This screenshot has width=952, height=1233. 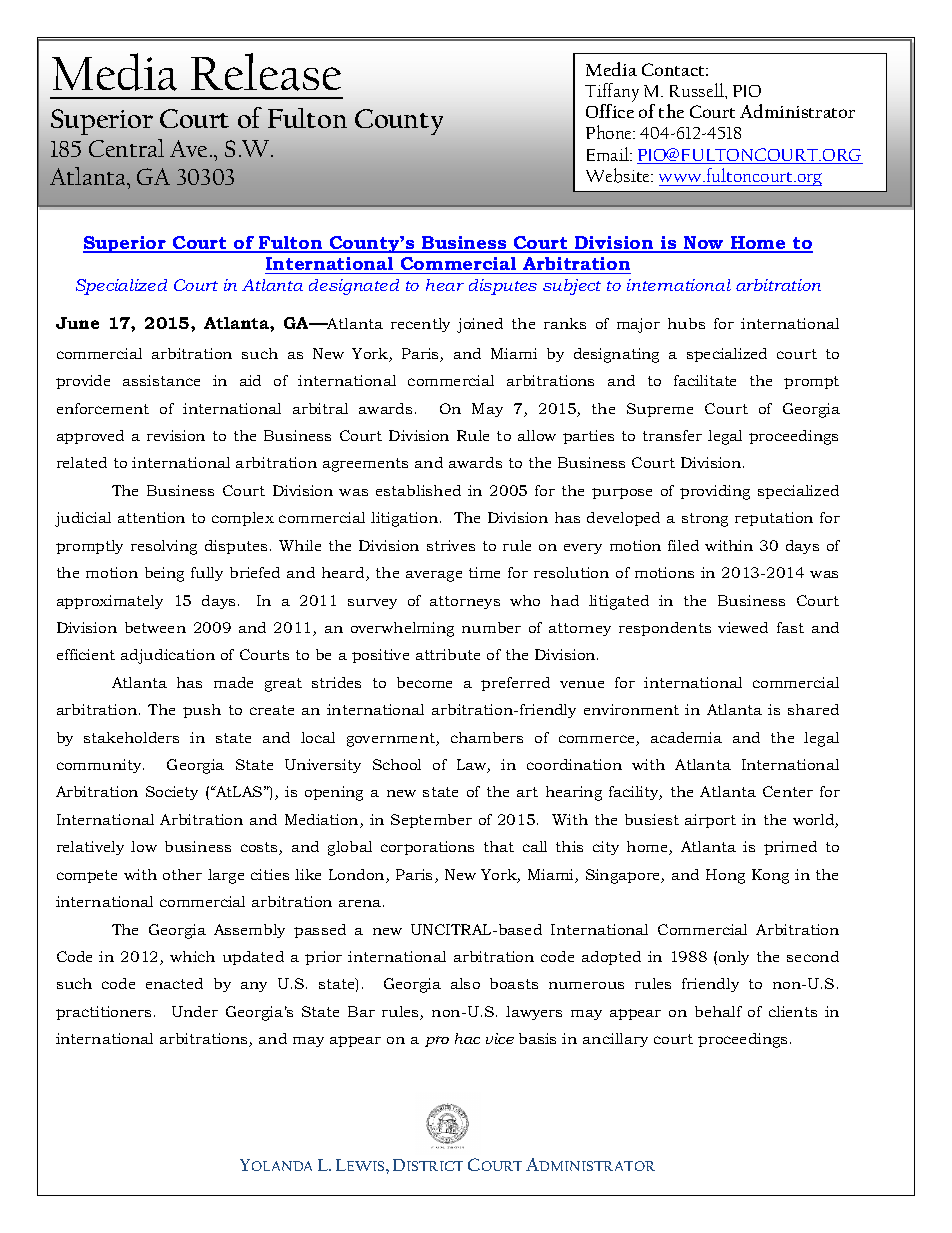 What do you see at coordinates (710, 821) in the screenshot?
I see `airport` at bounding box center [710, 821].
